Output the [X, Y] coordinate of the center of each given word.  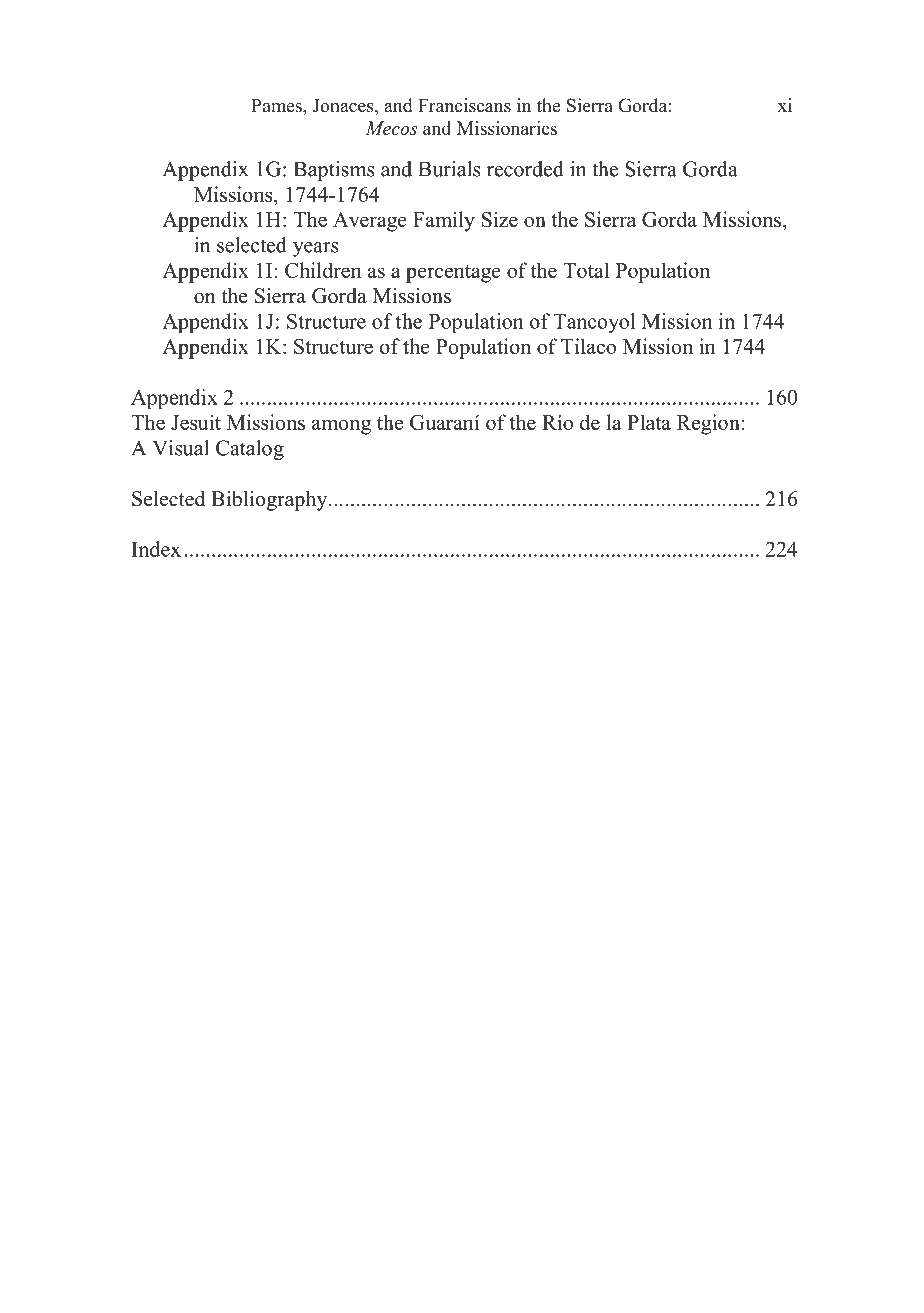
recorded [525, 169]
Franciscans [464, 105]
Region [709, 424]
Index [156, 549]
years [316, 249]
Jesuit [196, 422]
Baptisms [334, 171]
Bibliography [270, 501]
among [341, 427]
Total [586, 270]
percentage [453, 274]
